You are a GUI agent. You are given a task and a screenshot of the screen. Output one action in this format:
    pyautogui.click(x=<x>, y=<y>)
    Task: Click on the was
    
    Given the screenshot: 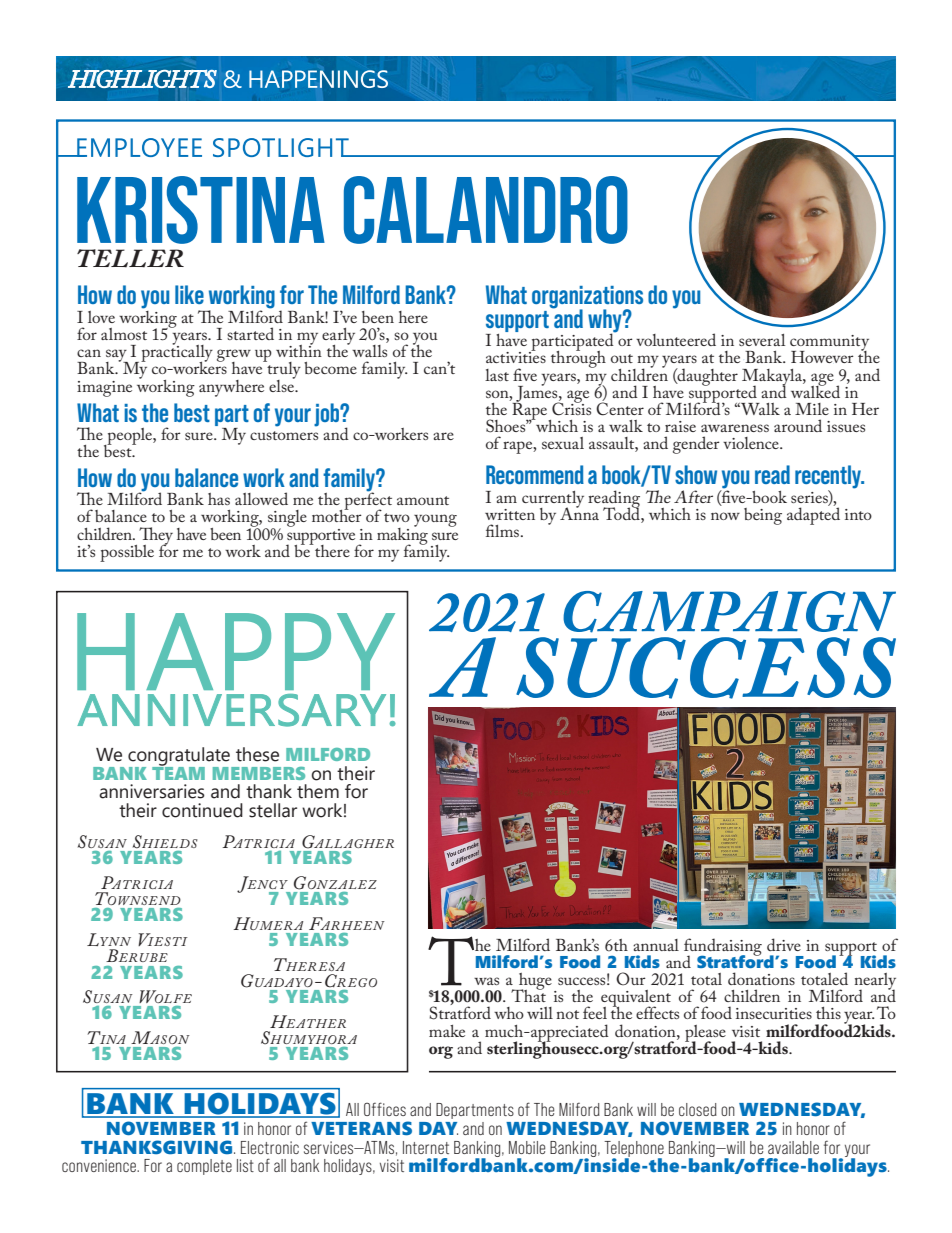 What is the action you would take?
    pyautogui.click(x=486, y=981)
